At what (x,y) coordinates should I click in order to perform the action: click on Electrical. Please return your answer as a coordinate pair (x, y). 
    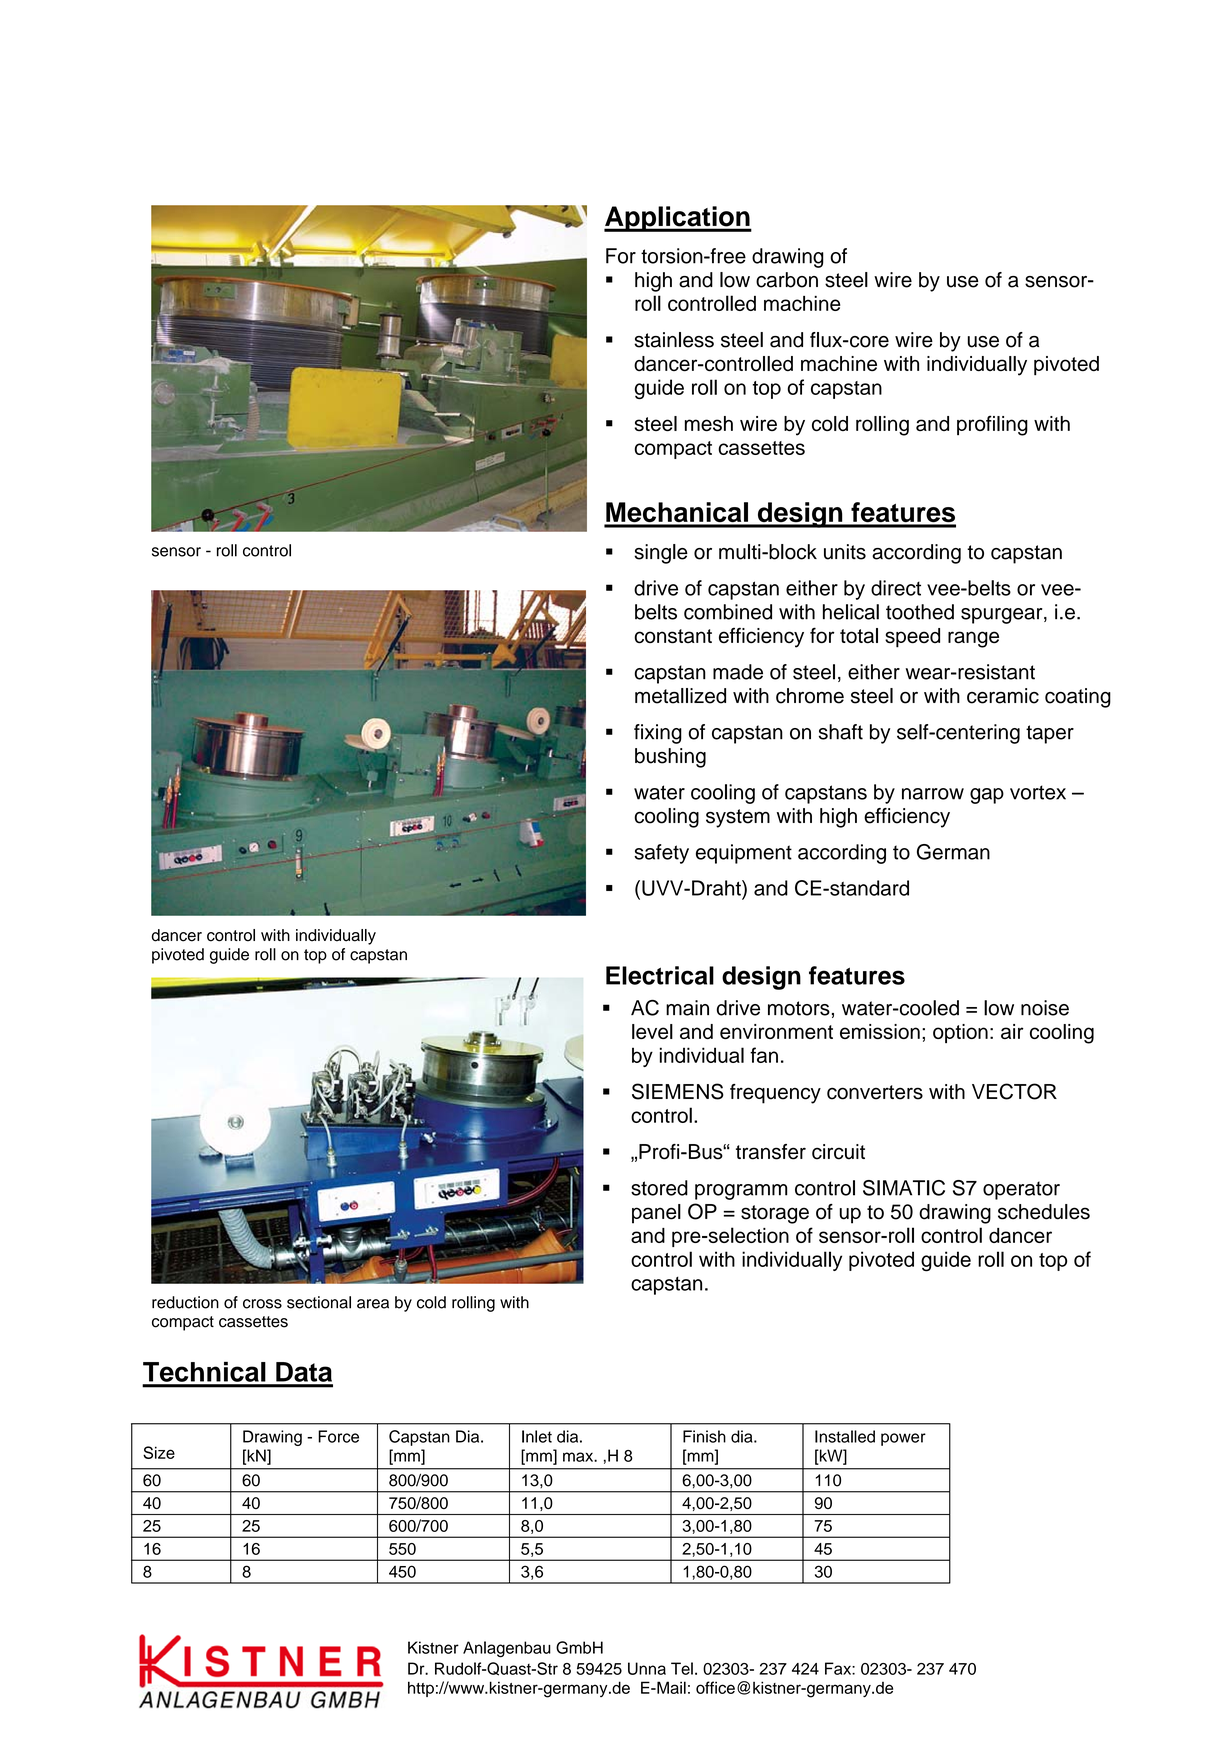
    Looking at the image, I should click on (660, 975).
